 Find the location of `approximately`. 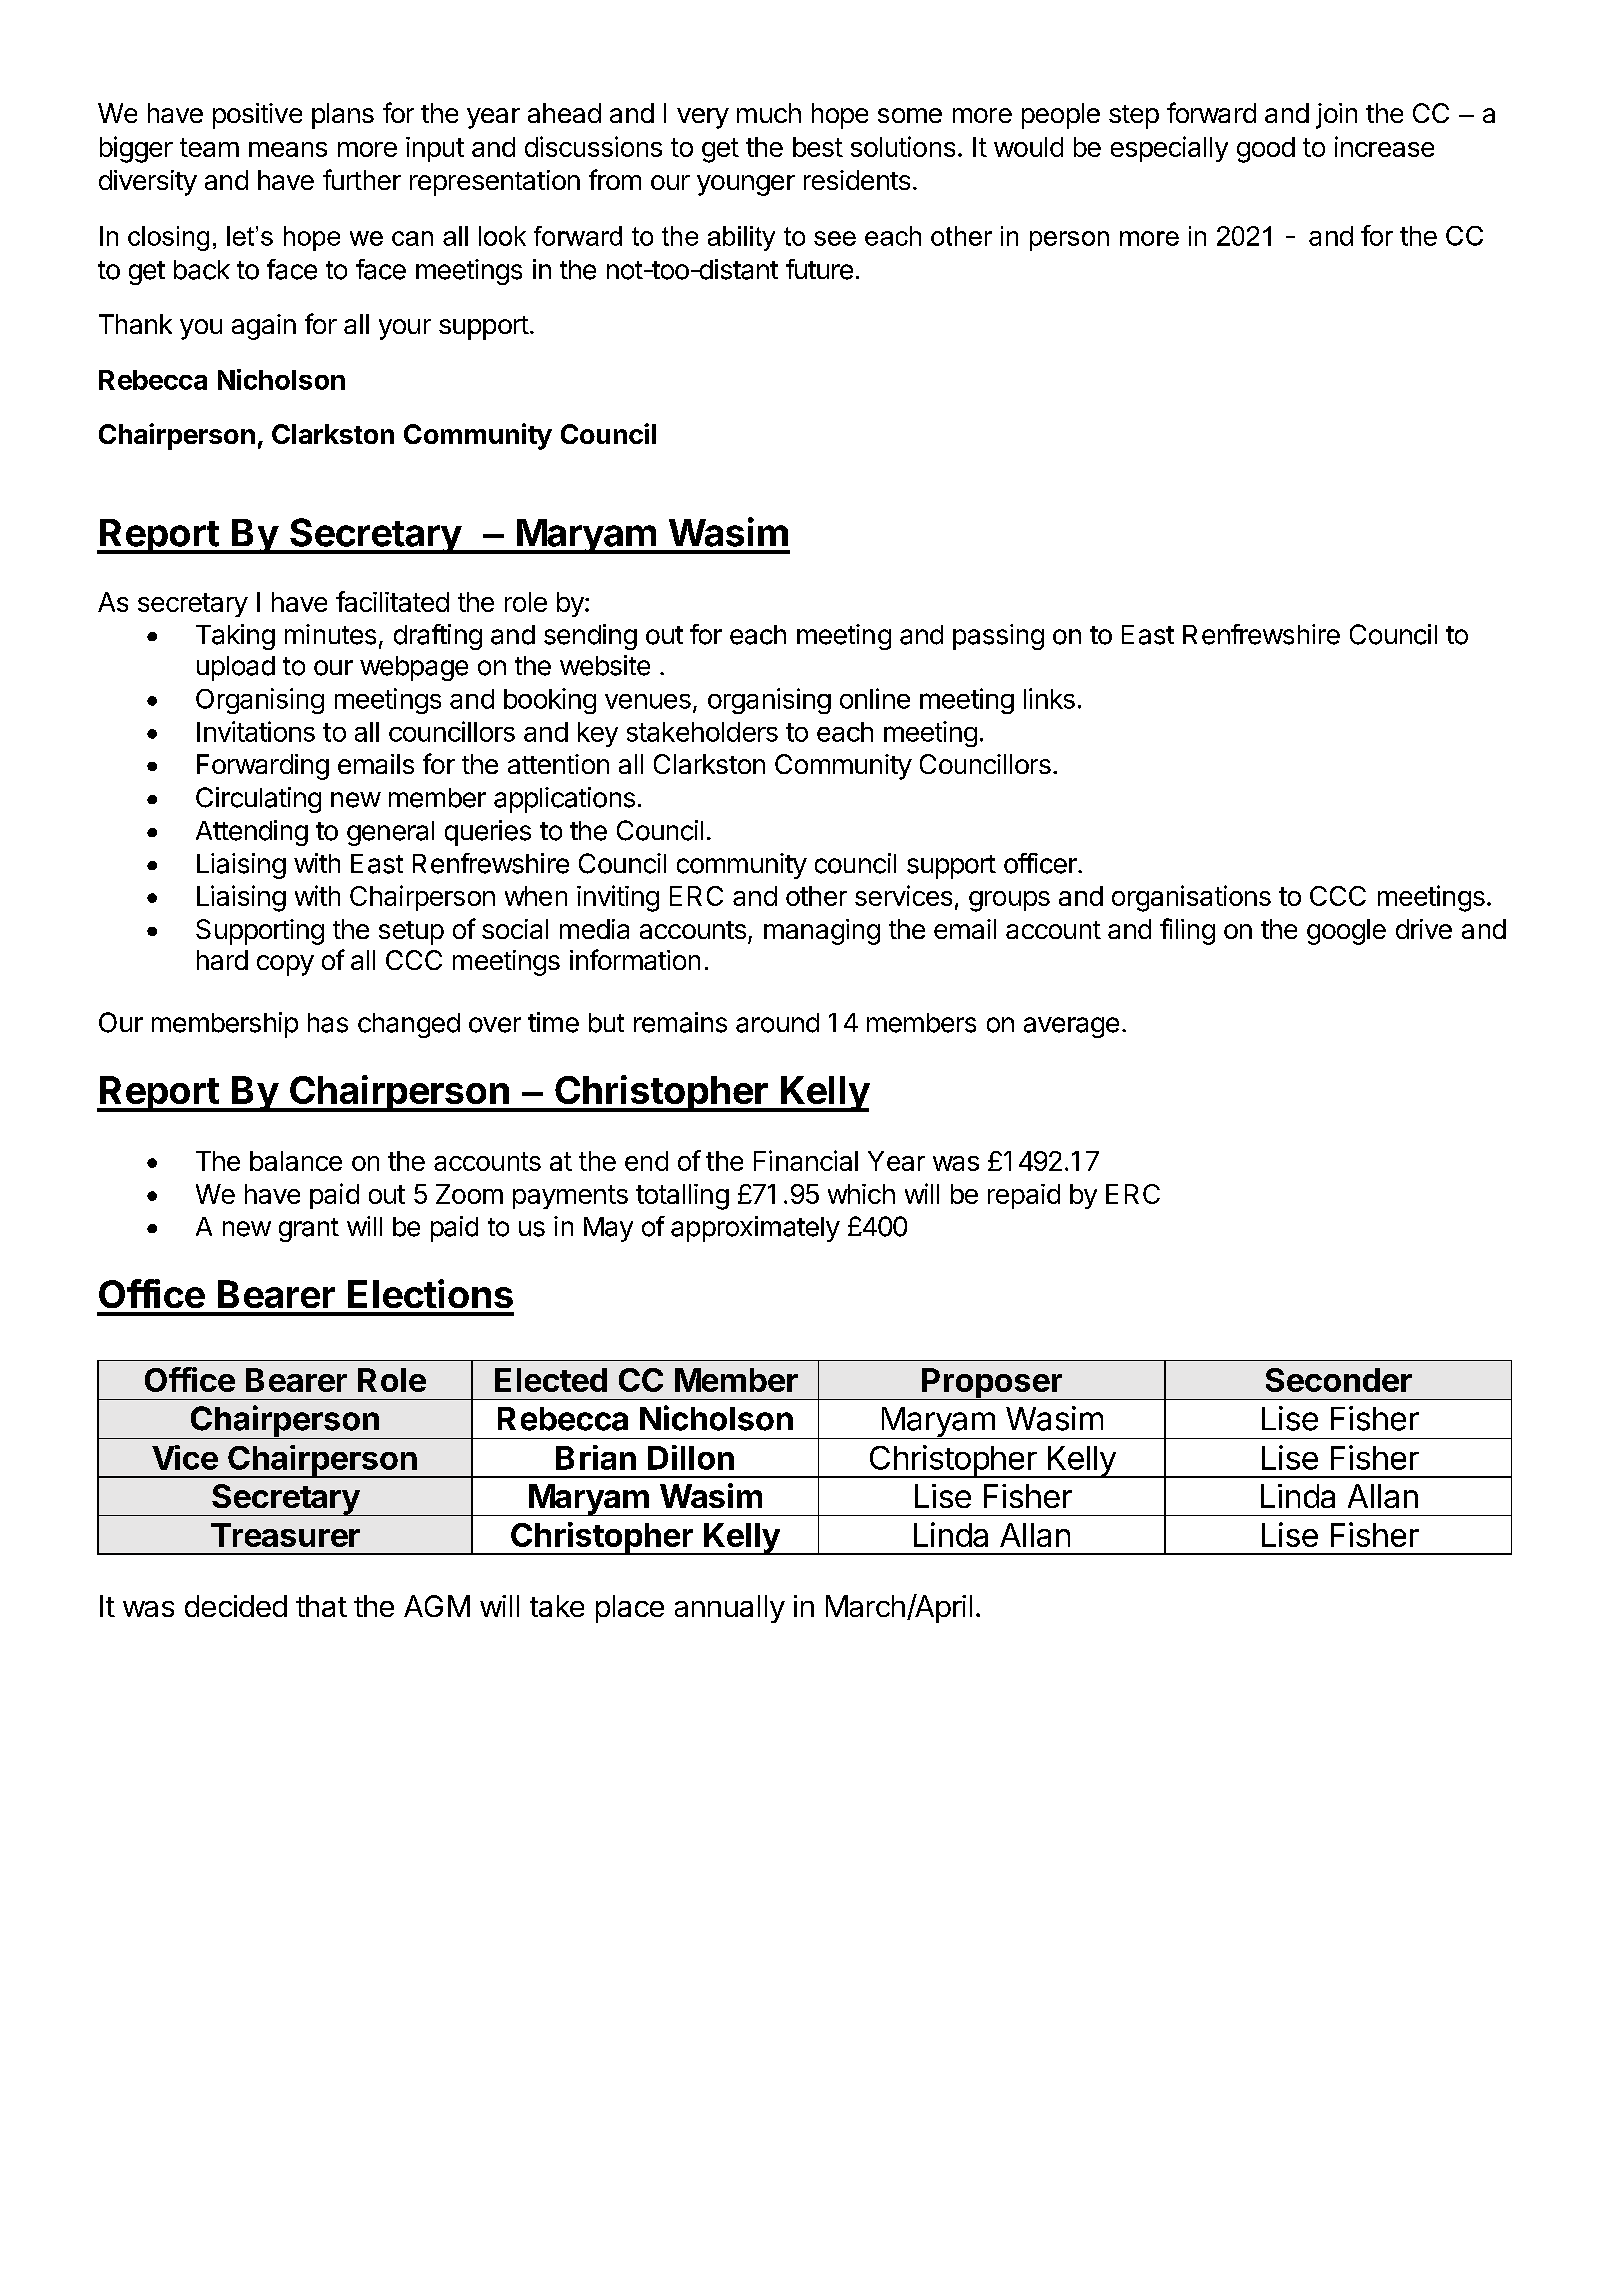

approximately is located at coordinates (755, 1229).
